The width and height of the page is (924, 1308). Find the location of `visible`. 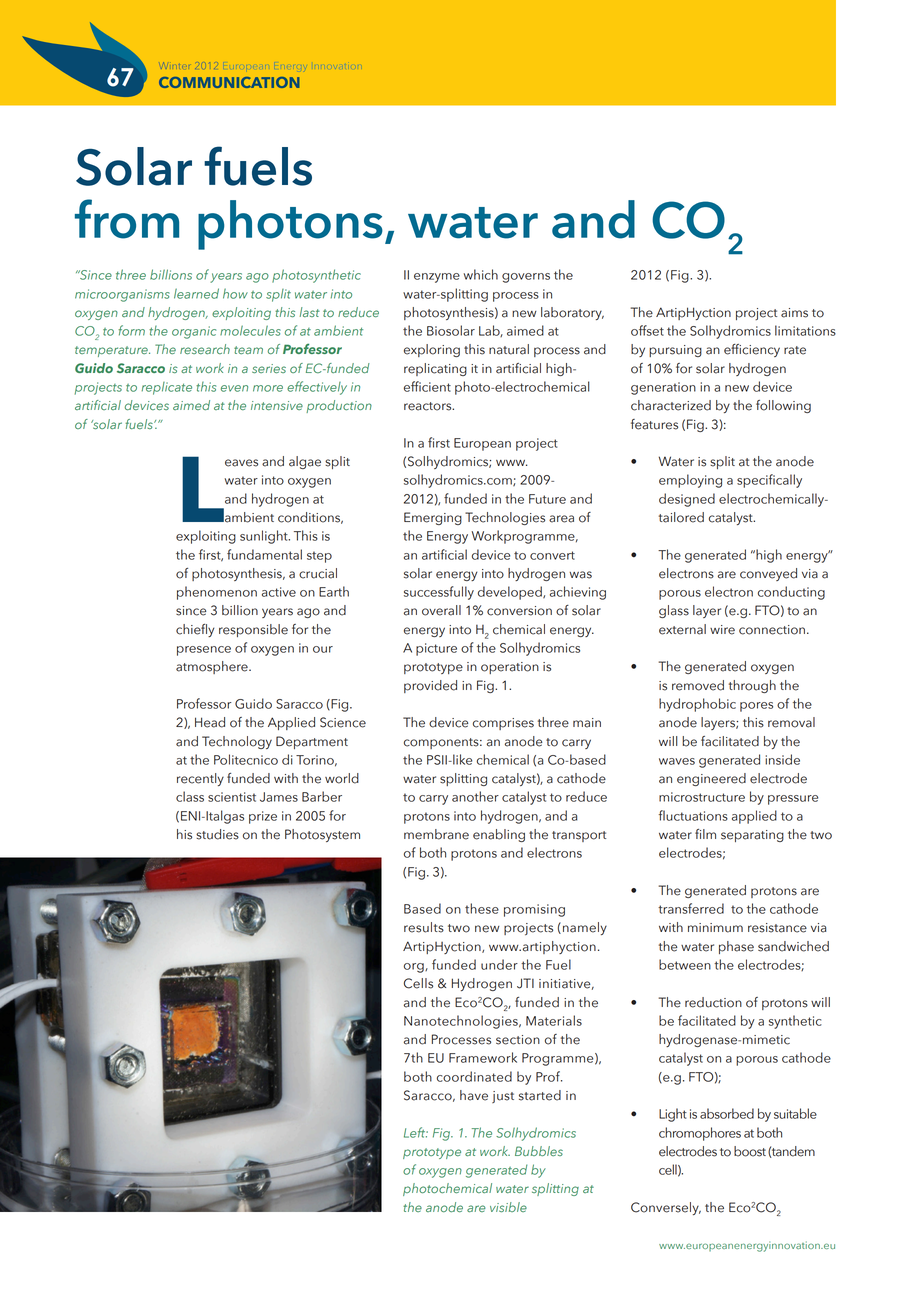

visible is located at coordinates (508, 1207).
